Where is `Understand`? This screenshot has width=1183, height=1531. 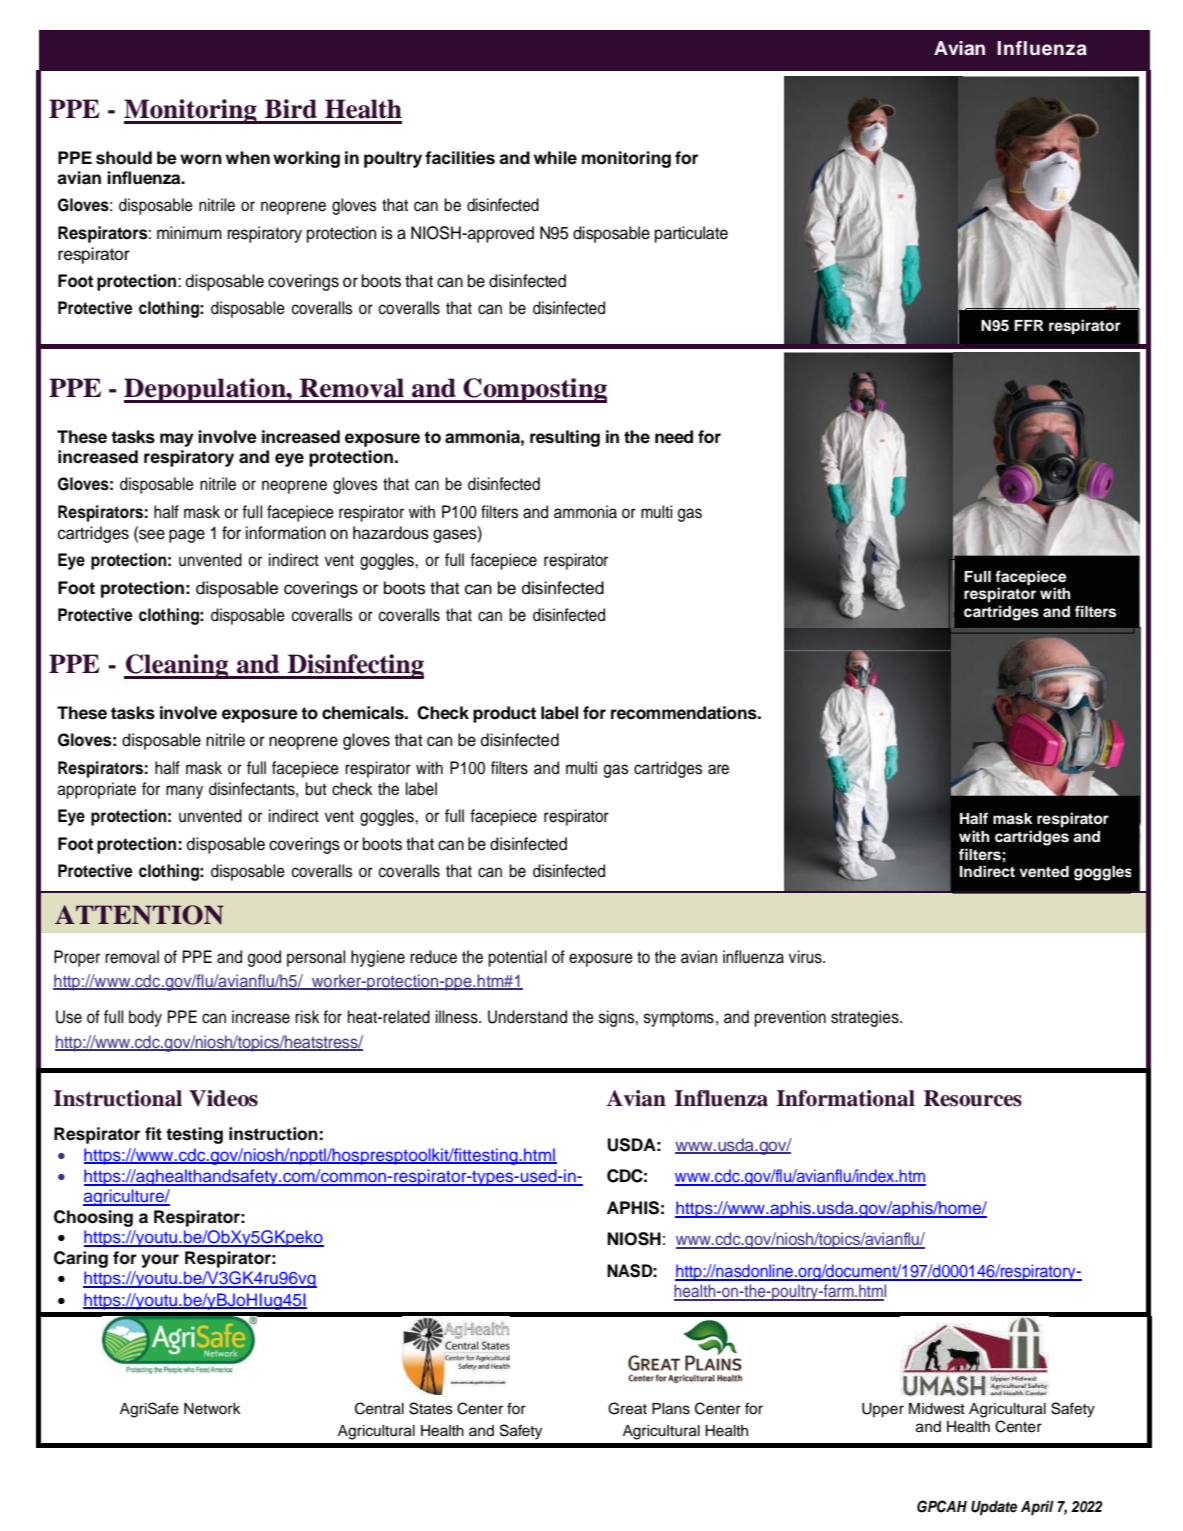 Understand is located at coordinates (527, 1017).
